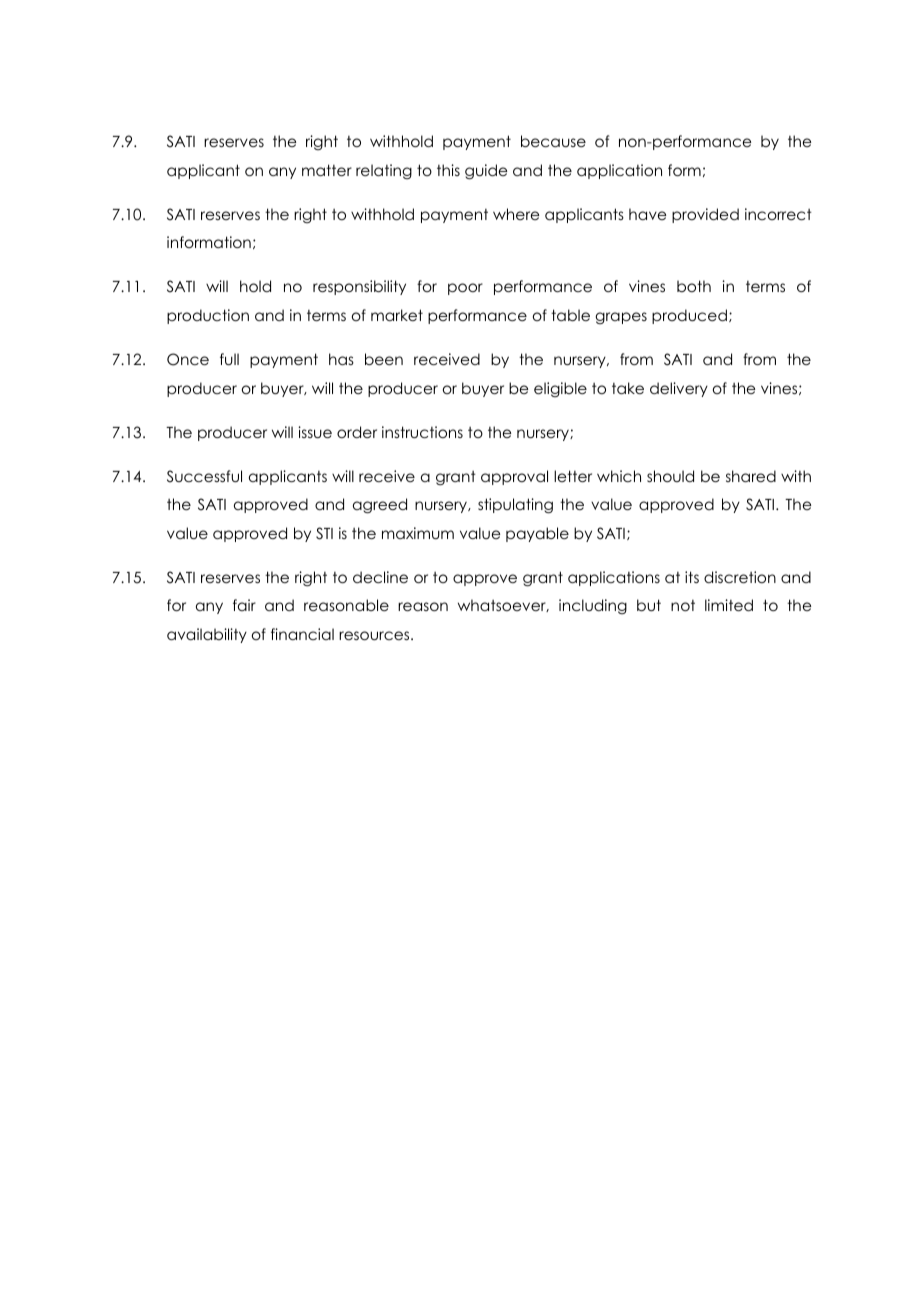 This image has width=924, height=1308. I want to click on fair, so click(244, 605).
